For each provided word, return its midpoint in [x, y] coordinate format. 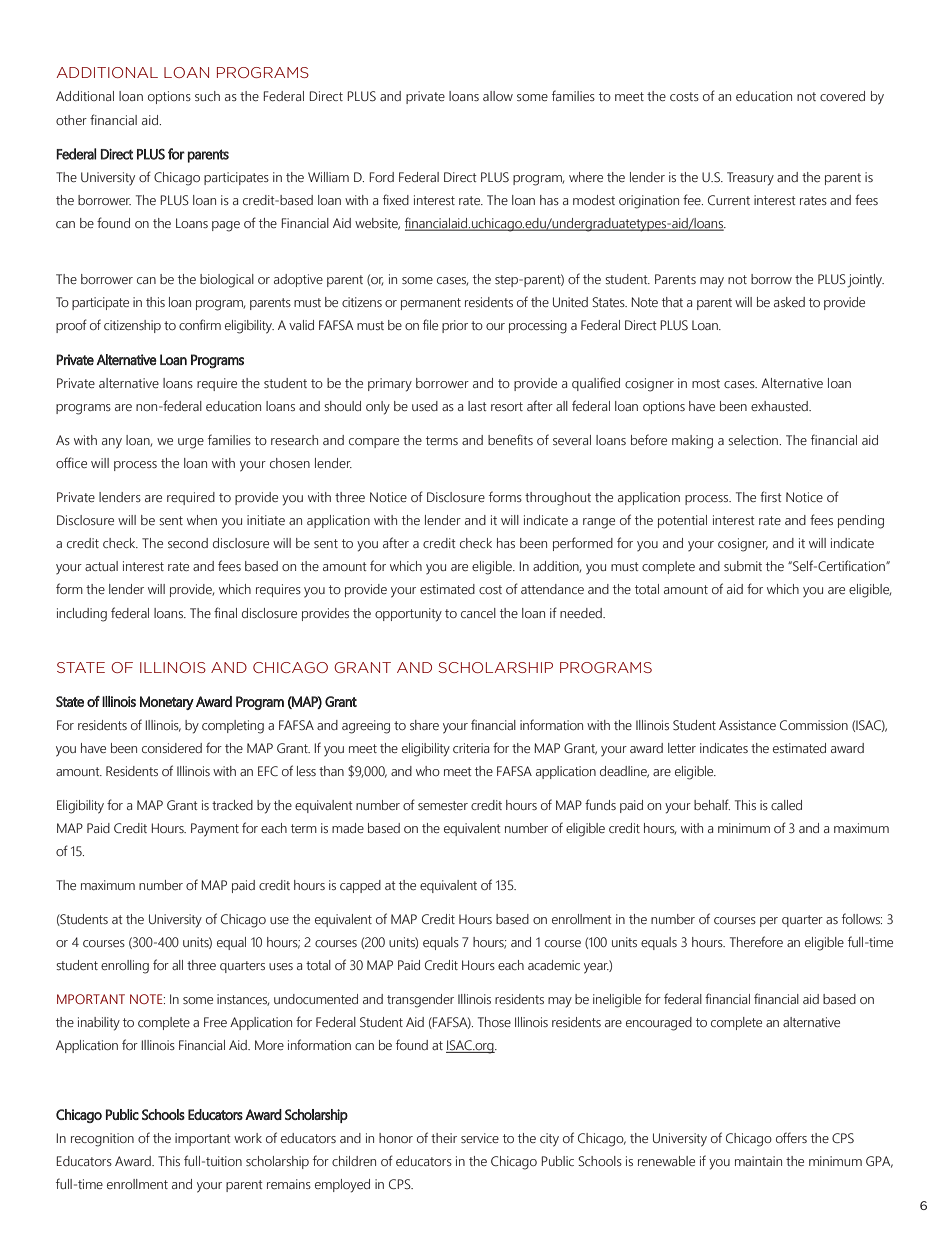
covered [842, 96]
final [225, 612]
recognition [102, 1140]
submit [743, 566]
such [207, 96]
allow [498, 96]
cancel [478, 613]
